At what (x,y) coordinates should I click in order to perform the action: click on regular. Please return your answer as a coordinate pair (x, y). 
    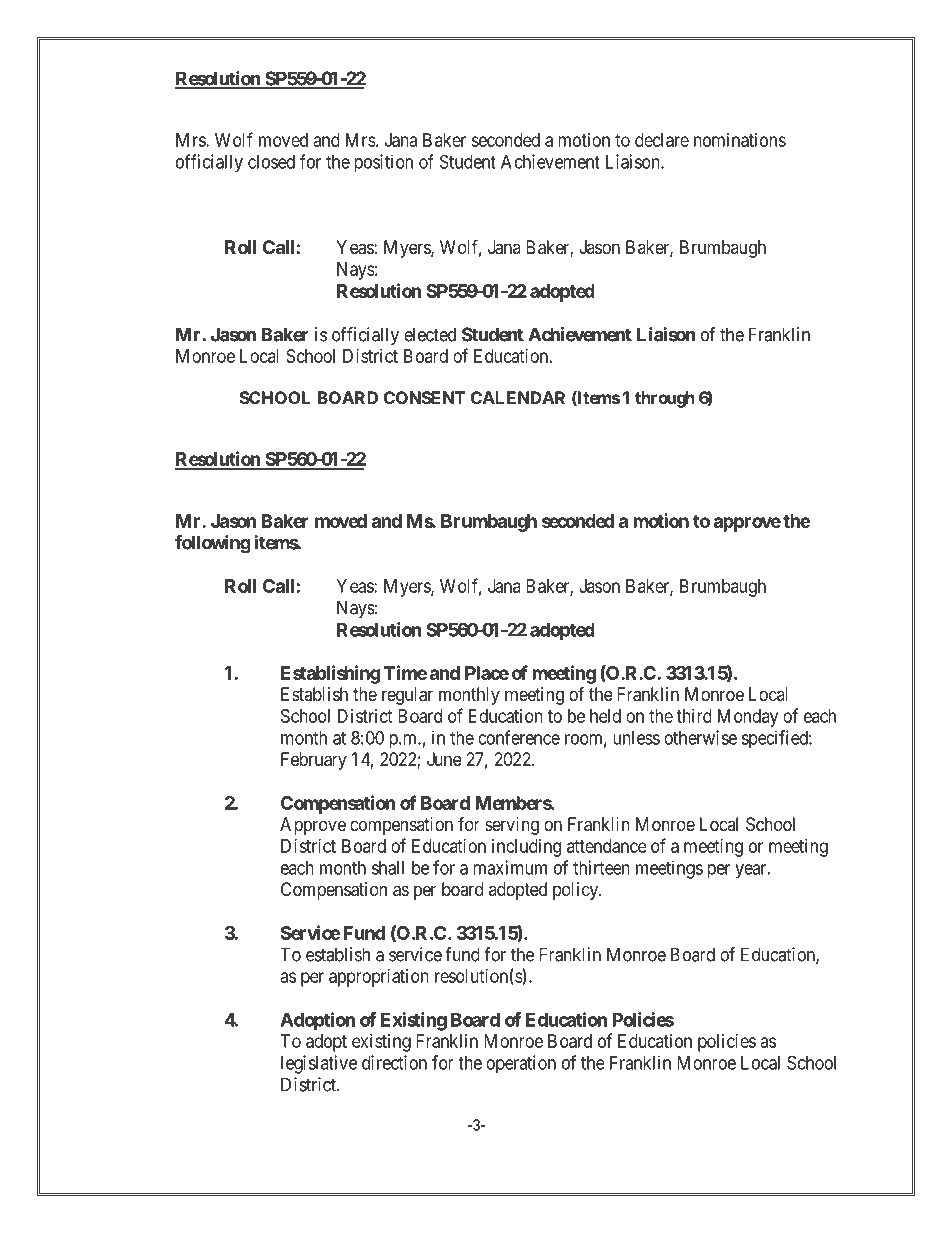
    Looking at the image, I should click on (407, 696).
